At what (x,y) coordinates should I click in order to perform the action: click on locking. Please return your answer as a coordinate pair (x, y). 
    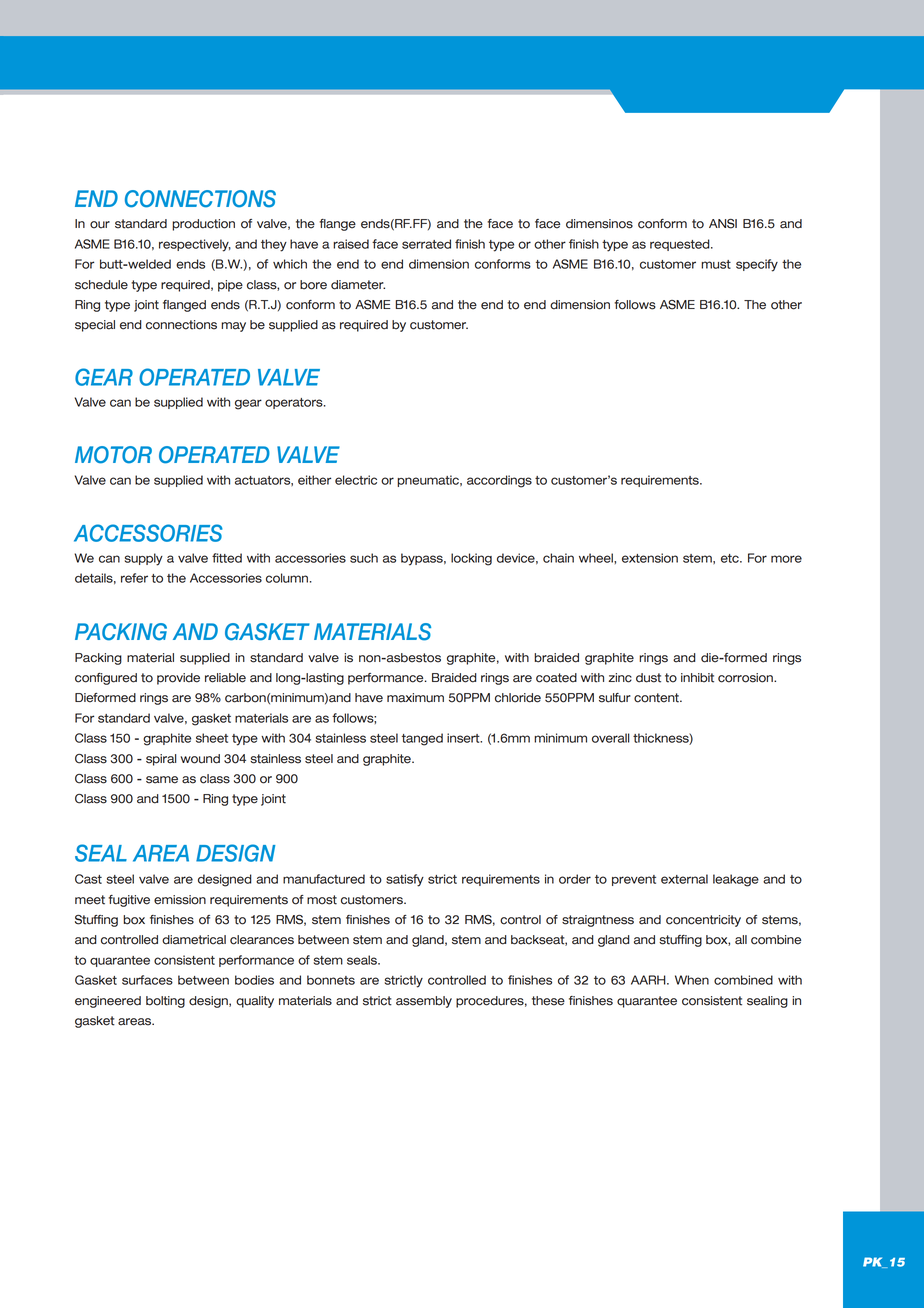
    Looking at the image, I should click on (471, 559).
